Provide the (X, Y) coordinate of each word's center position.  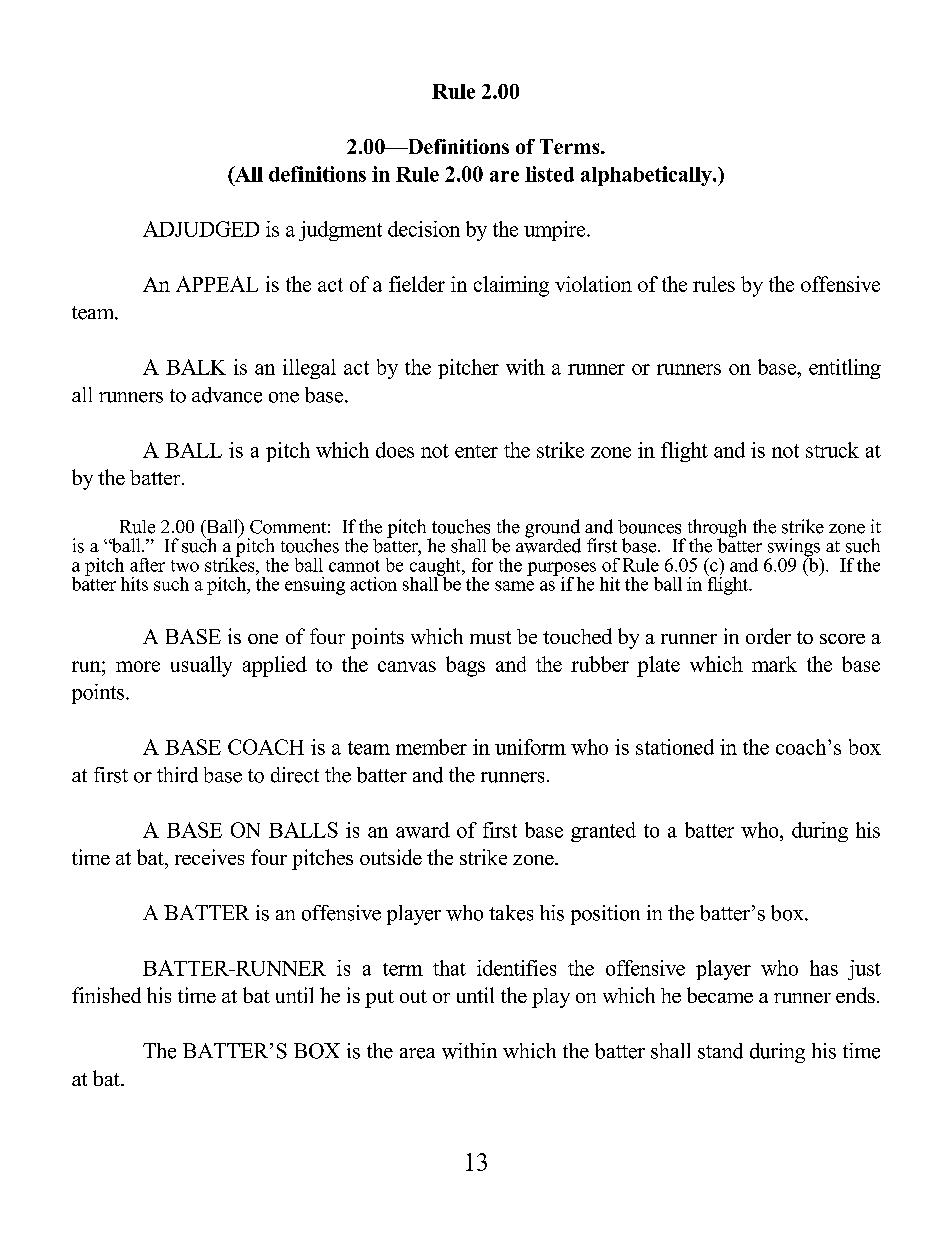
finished (106, 995)
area (417, 1053)
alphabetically (647, 176)
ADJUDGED (201, 229)
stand (720, 1051)
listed (549, 174)
